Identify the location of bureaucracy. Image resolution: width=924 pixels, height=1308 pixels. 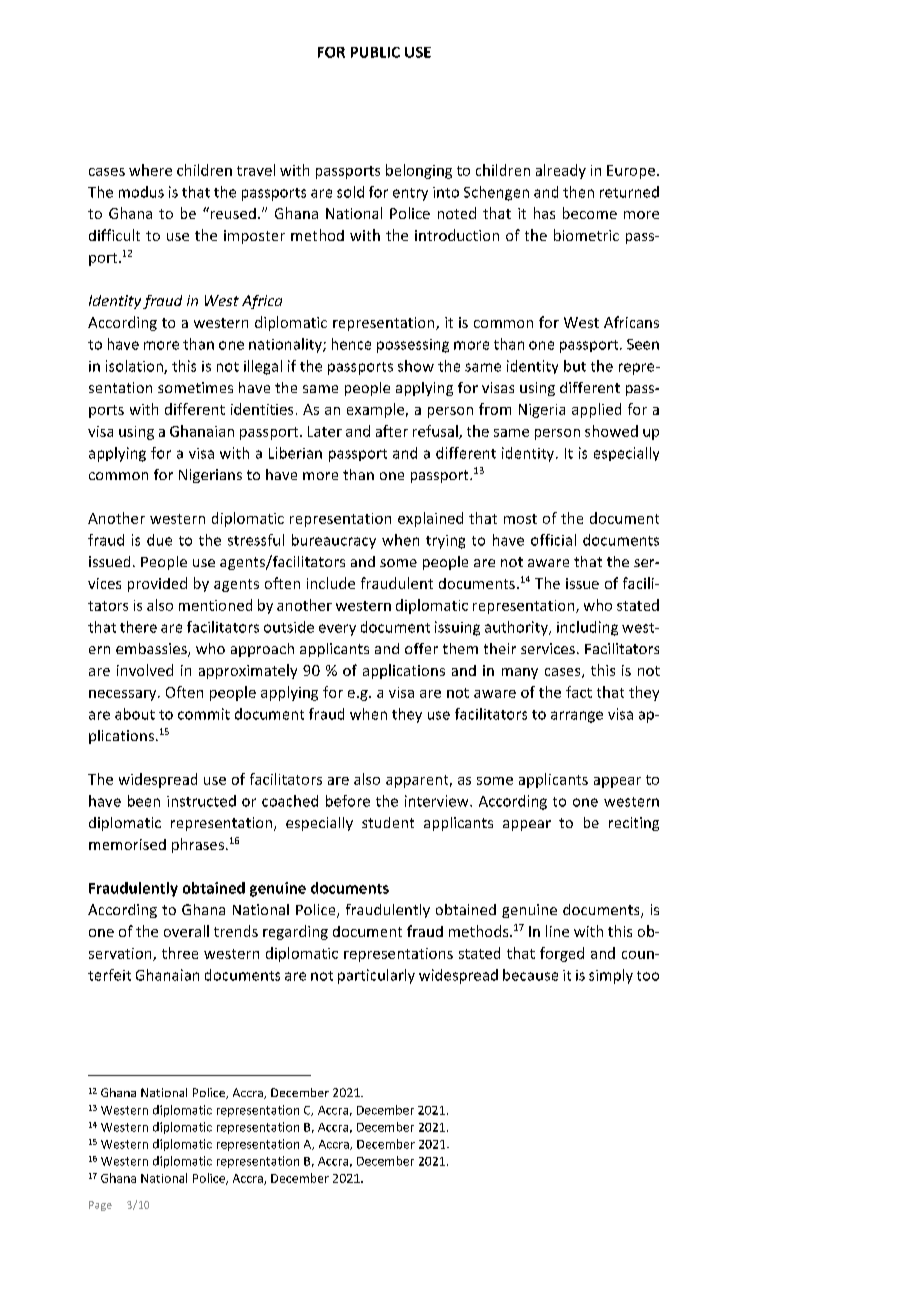
(334, 541).
